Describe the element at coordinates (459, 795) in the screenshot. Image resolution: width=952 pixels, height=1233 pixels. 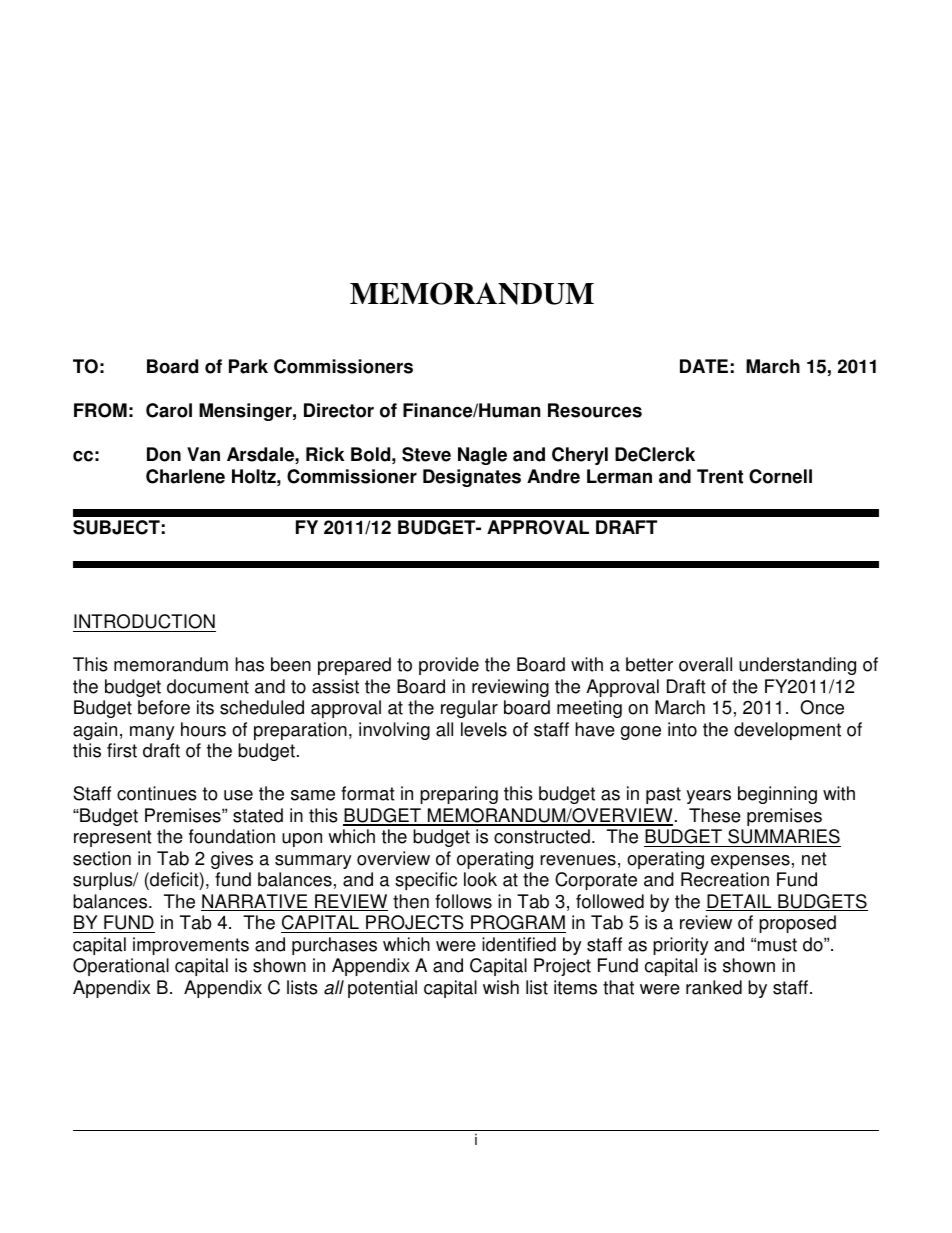
I see `preparing` at that location.
